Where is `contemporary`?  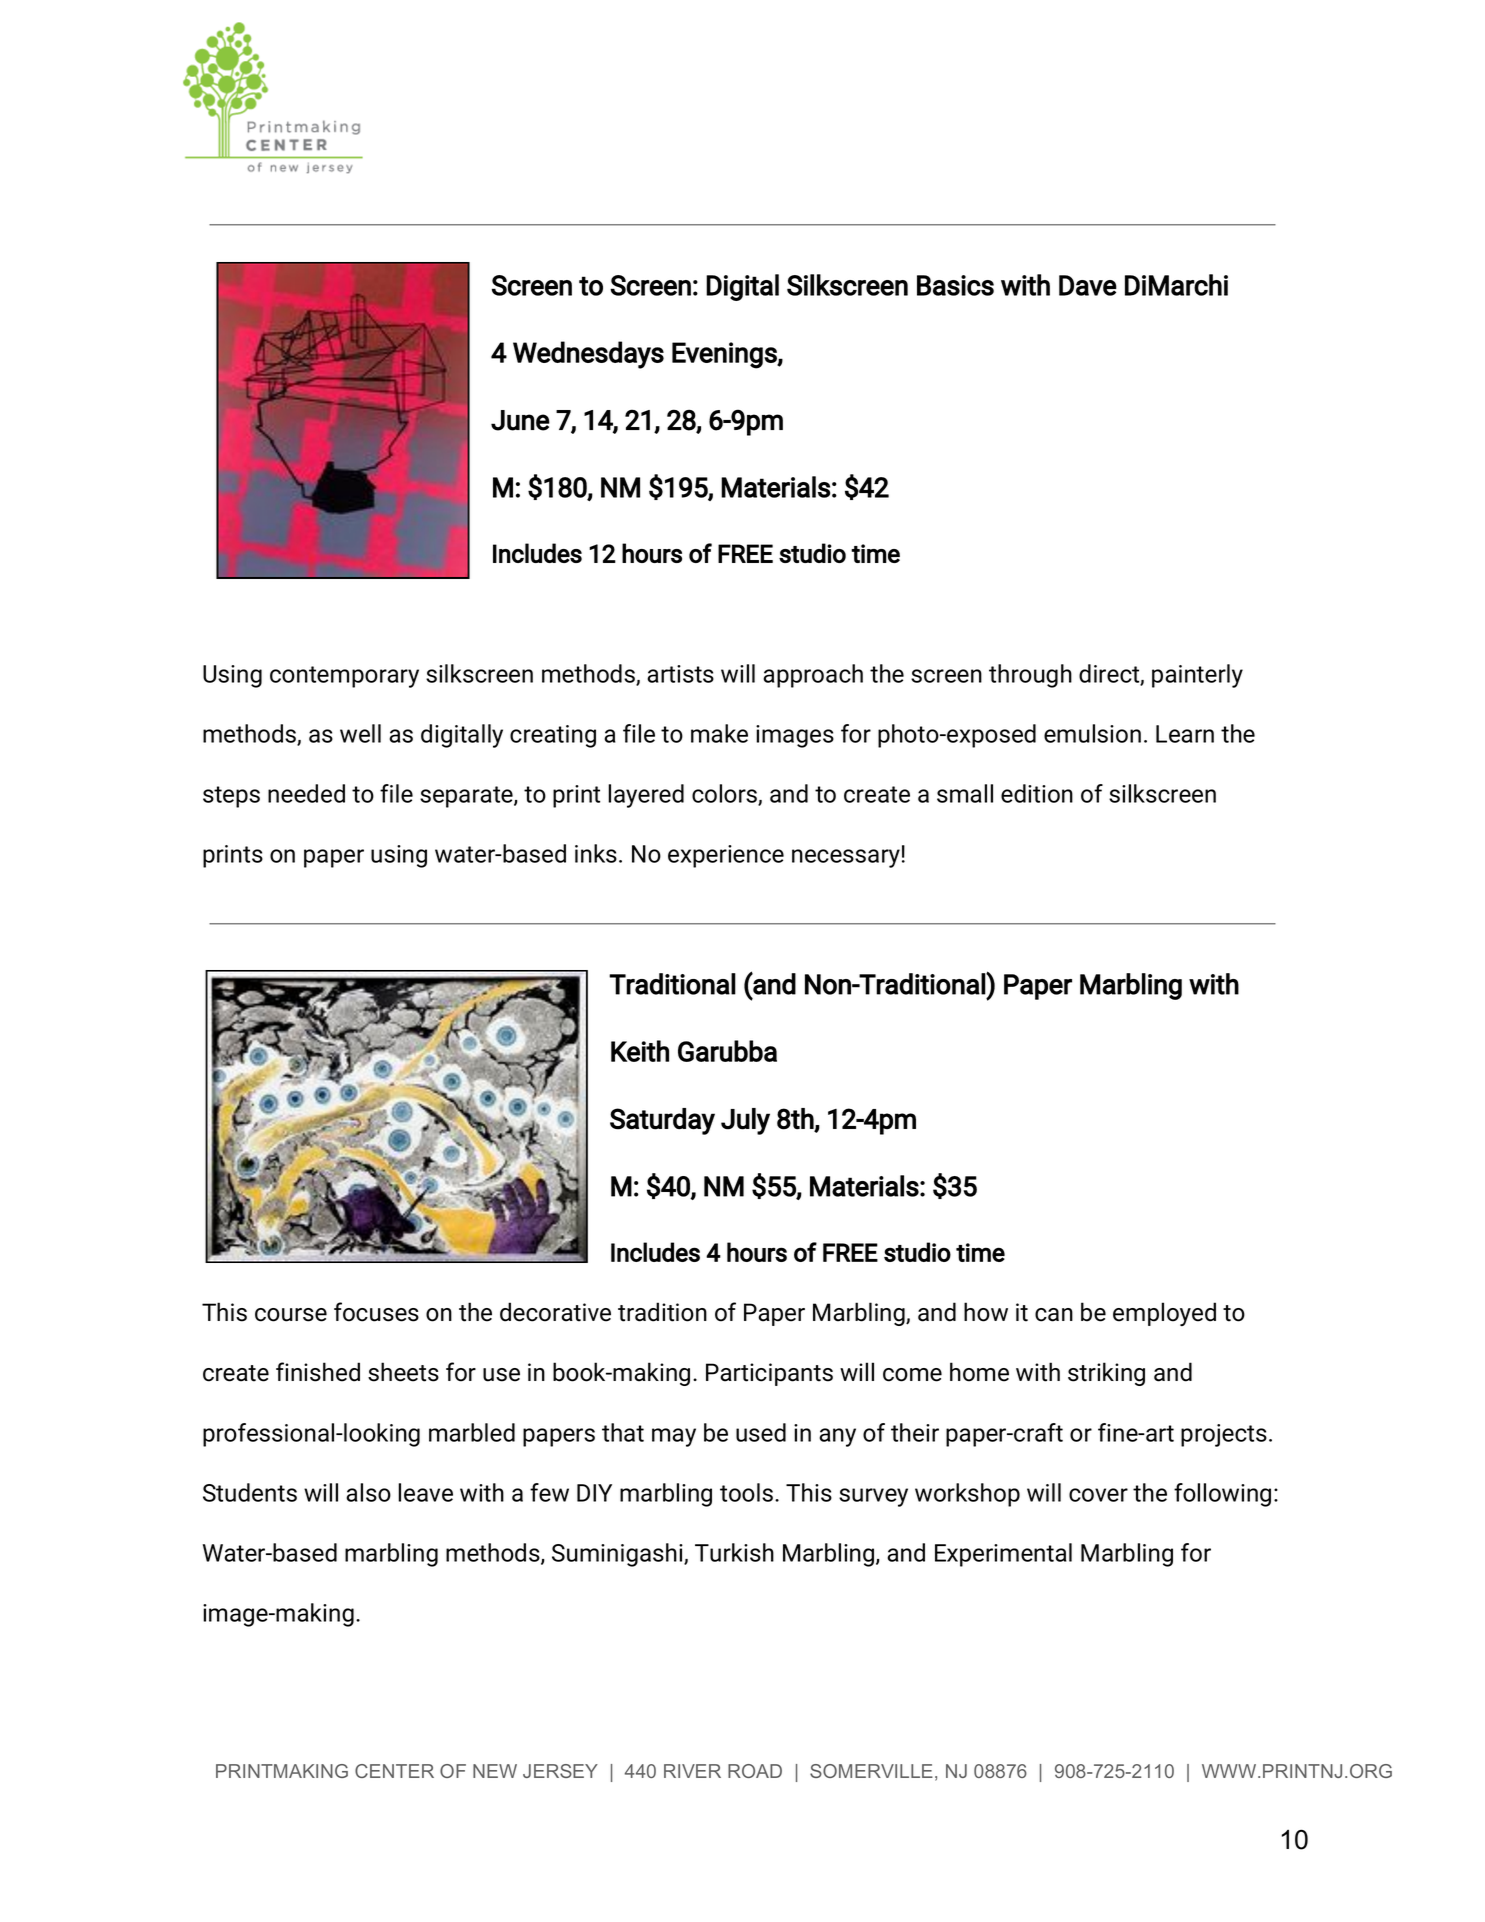 contemporary is located at coordinates (344, 677).
